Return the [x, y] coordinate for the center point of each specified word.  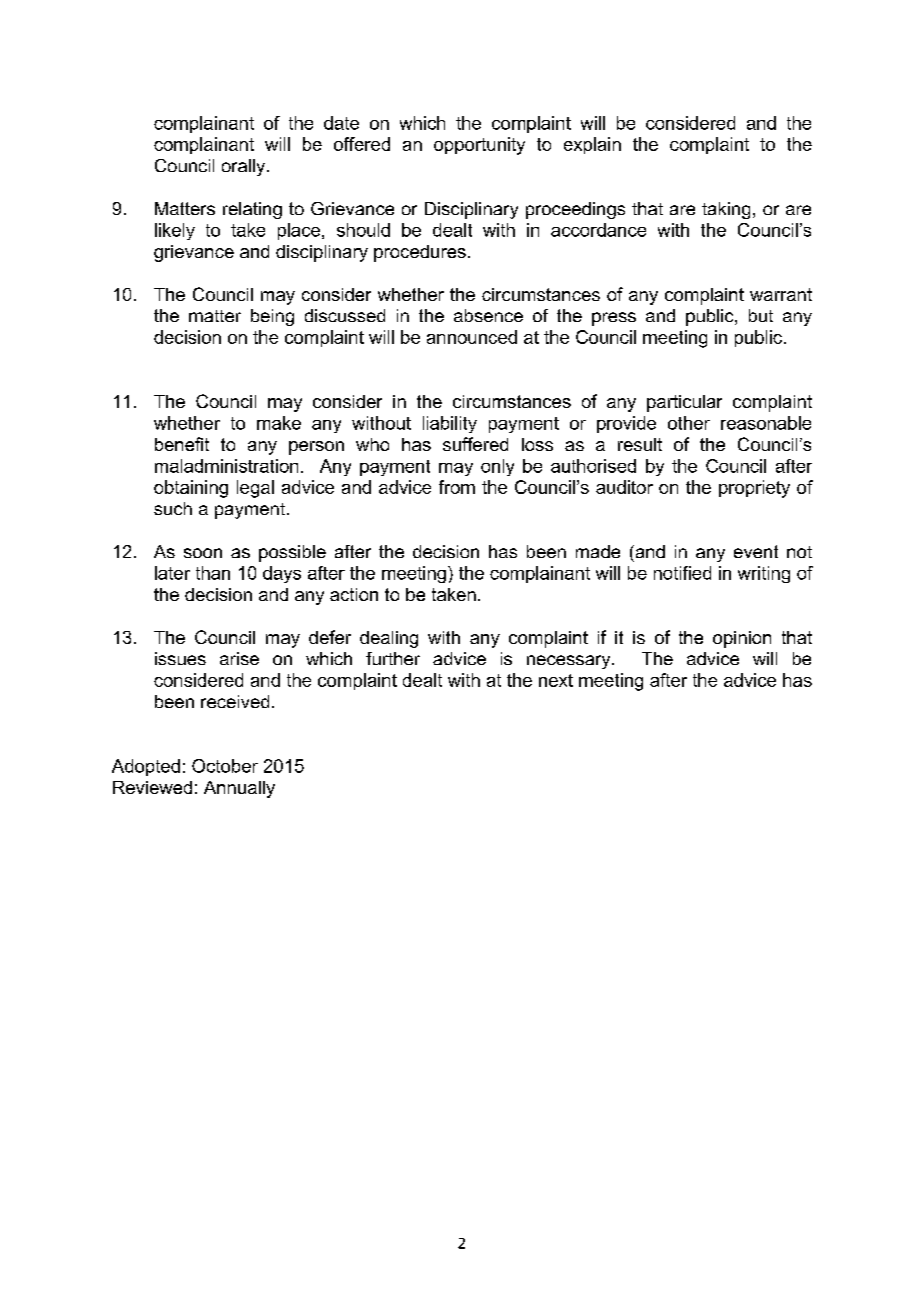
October [225, 766]
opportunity [479, 146]
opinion [742, 639]
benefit [182, 444]
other [689, 423]
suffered [475, 444]
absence [488, 315]
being [272, 317]
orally [245, 167]
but [761, 315]
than [213, 573]
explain [592, 145]
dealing [389, 639]
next [556, 680]
